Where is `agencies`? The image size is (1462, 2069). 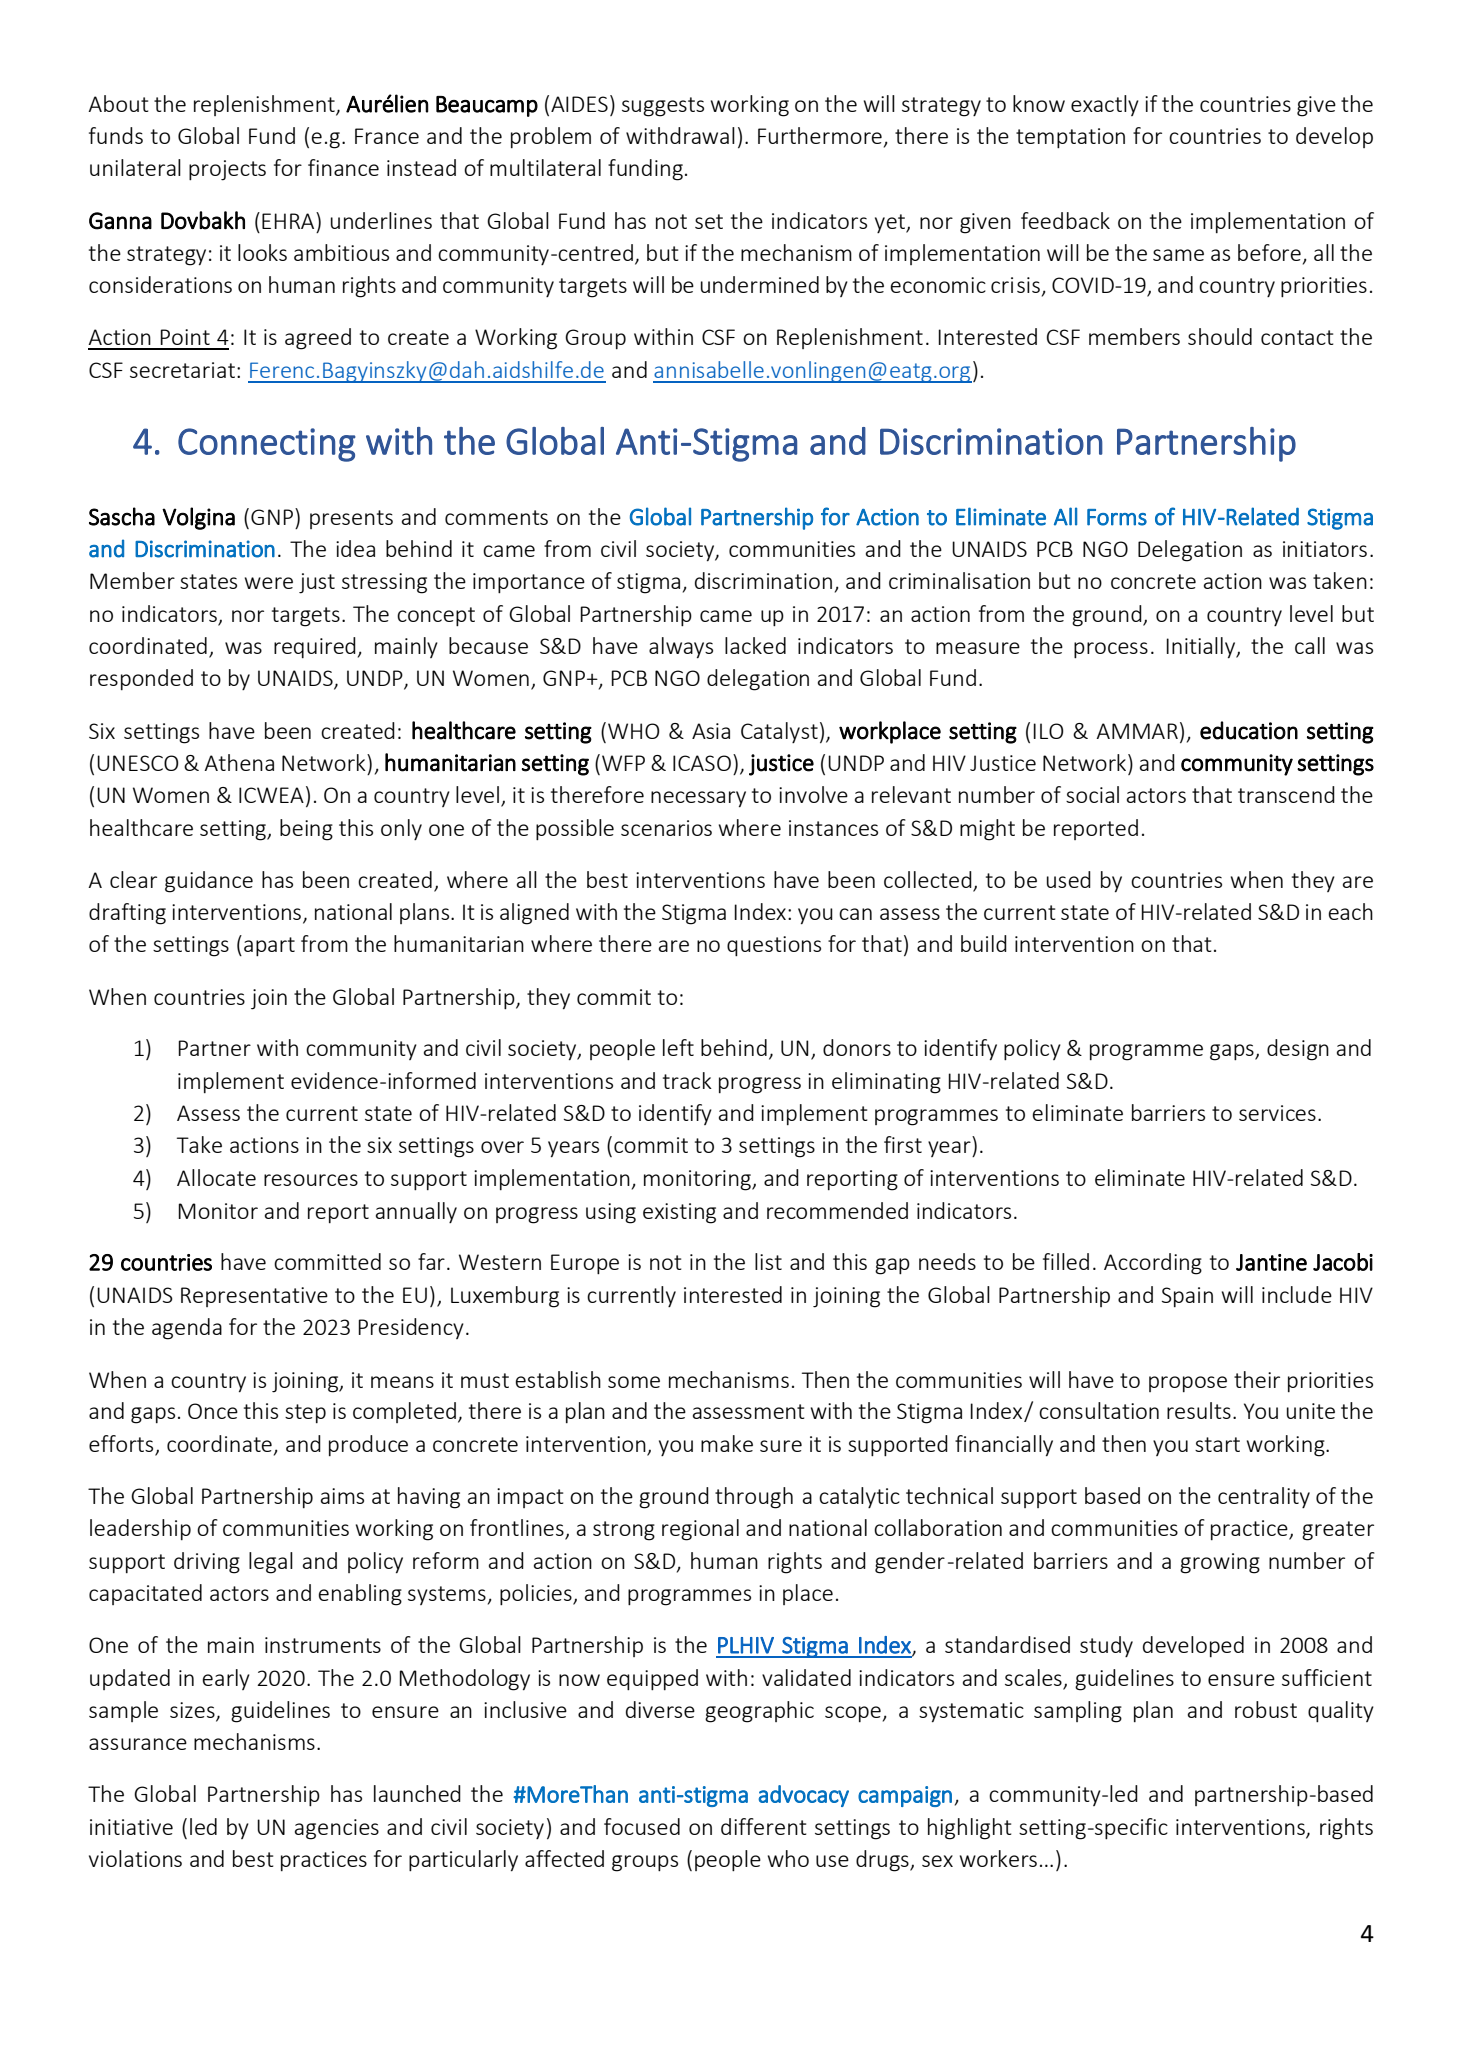 agencies is located at coordinates (337, 1829).
